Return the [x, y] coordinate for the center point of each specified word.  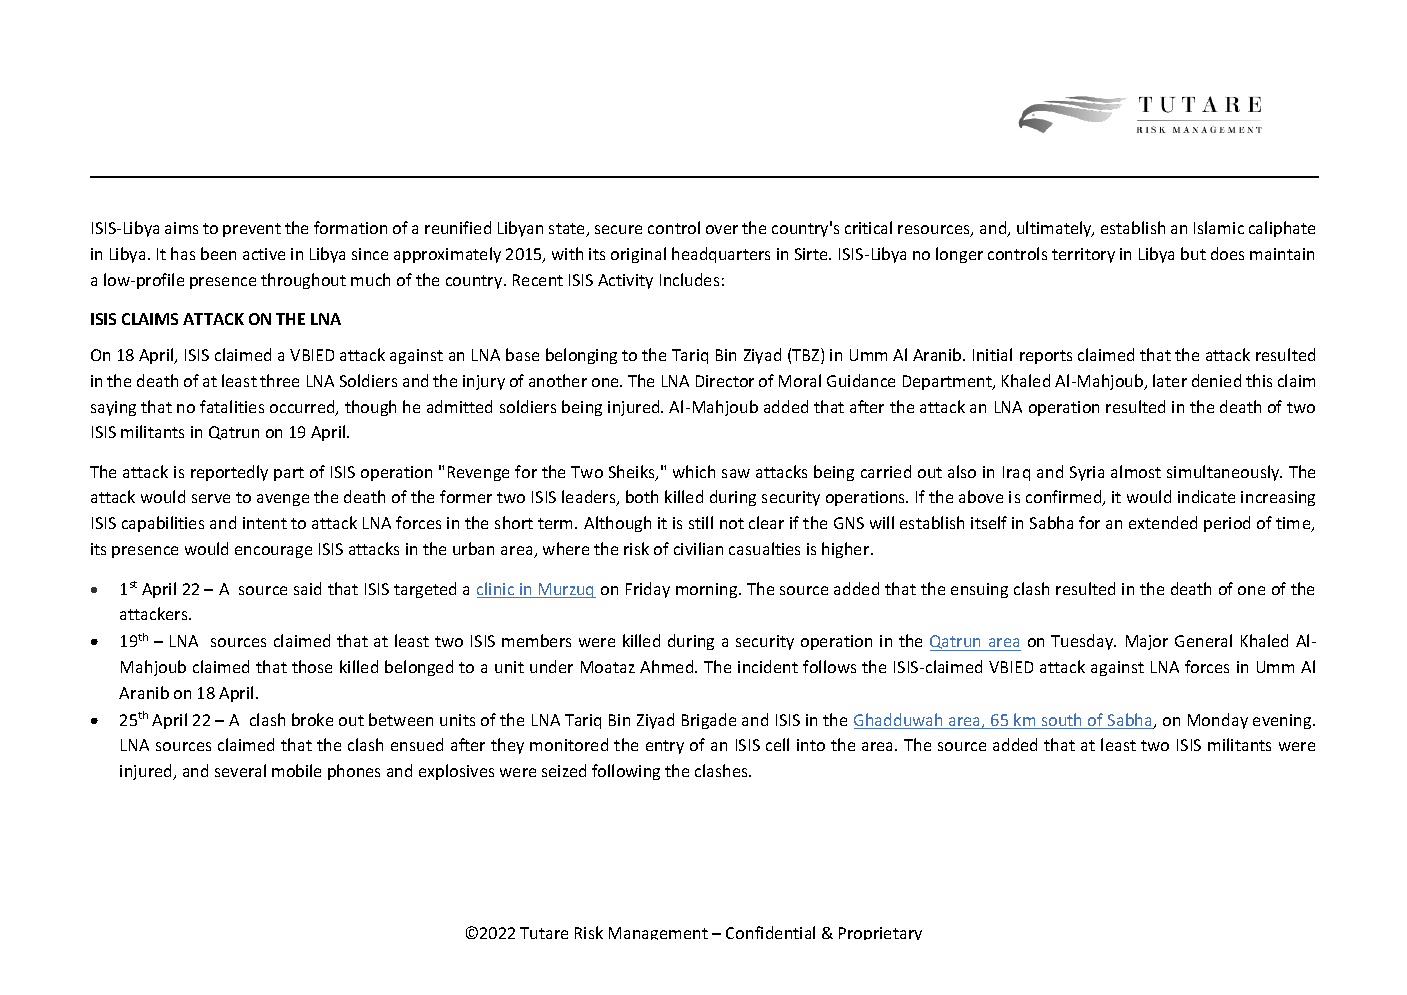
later [1170, 380]
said [307, 588]
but [1193, 253]
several [240, 770]
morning [708, 590]
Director [725, 381]
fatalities [232, 406]
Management [658, 933]
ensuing [979, 590]
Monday [1218, 721]
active [264, 254]
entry [665, 747]
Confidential [770, 932]
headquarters [721, 255]
